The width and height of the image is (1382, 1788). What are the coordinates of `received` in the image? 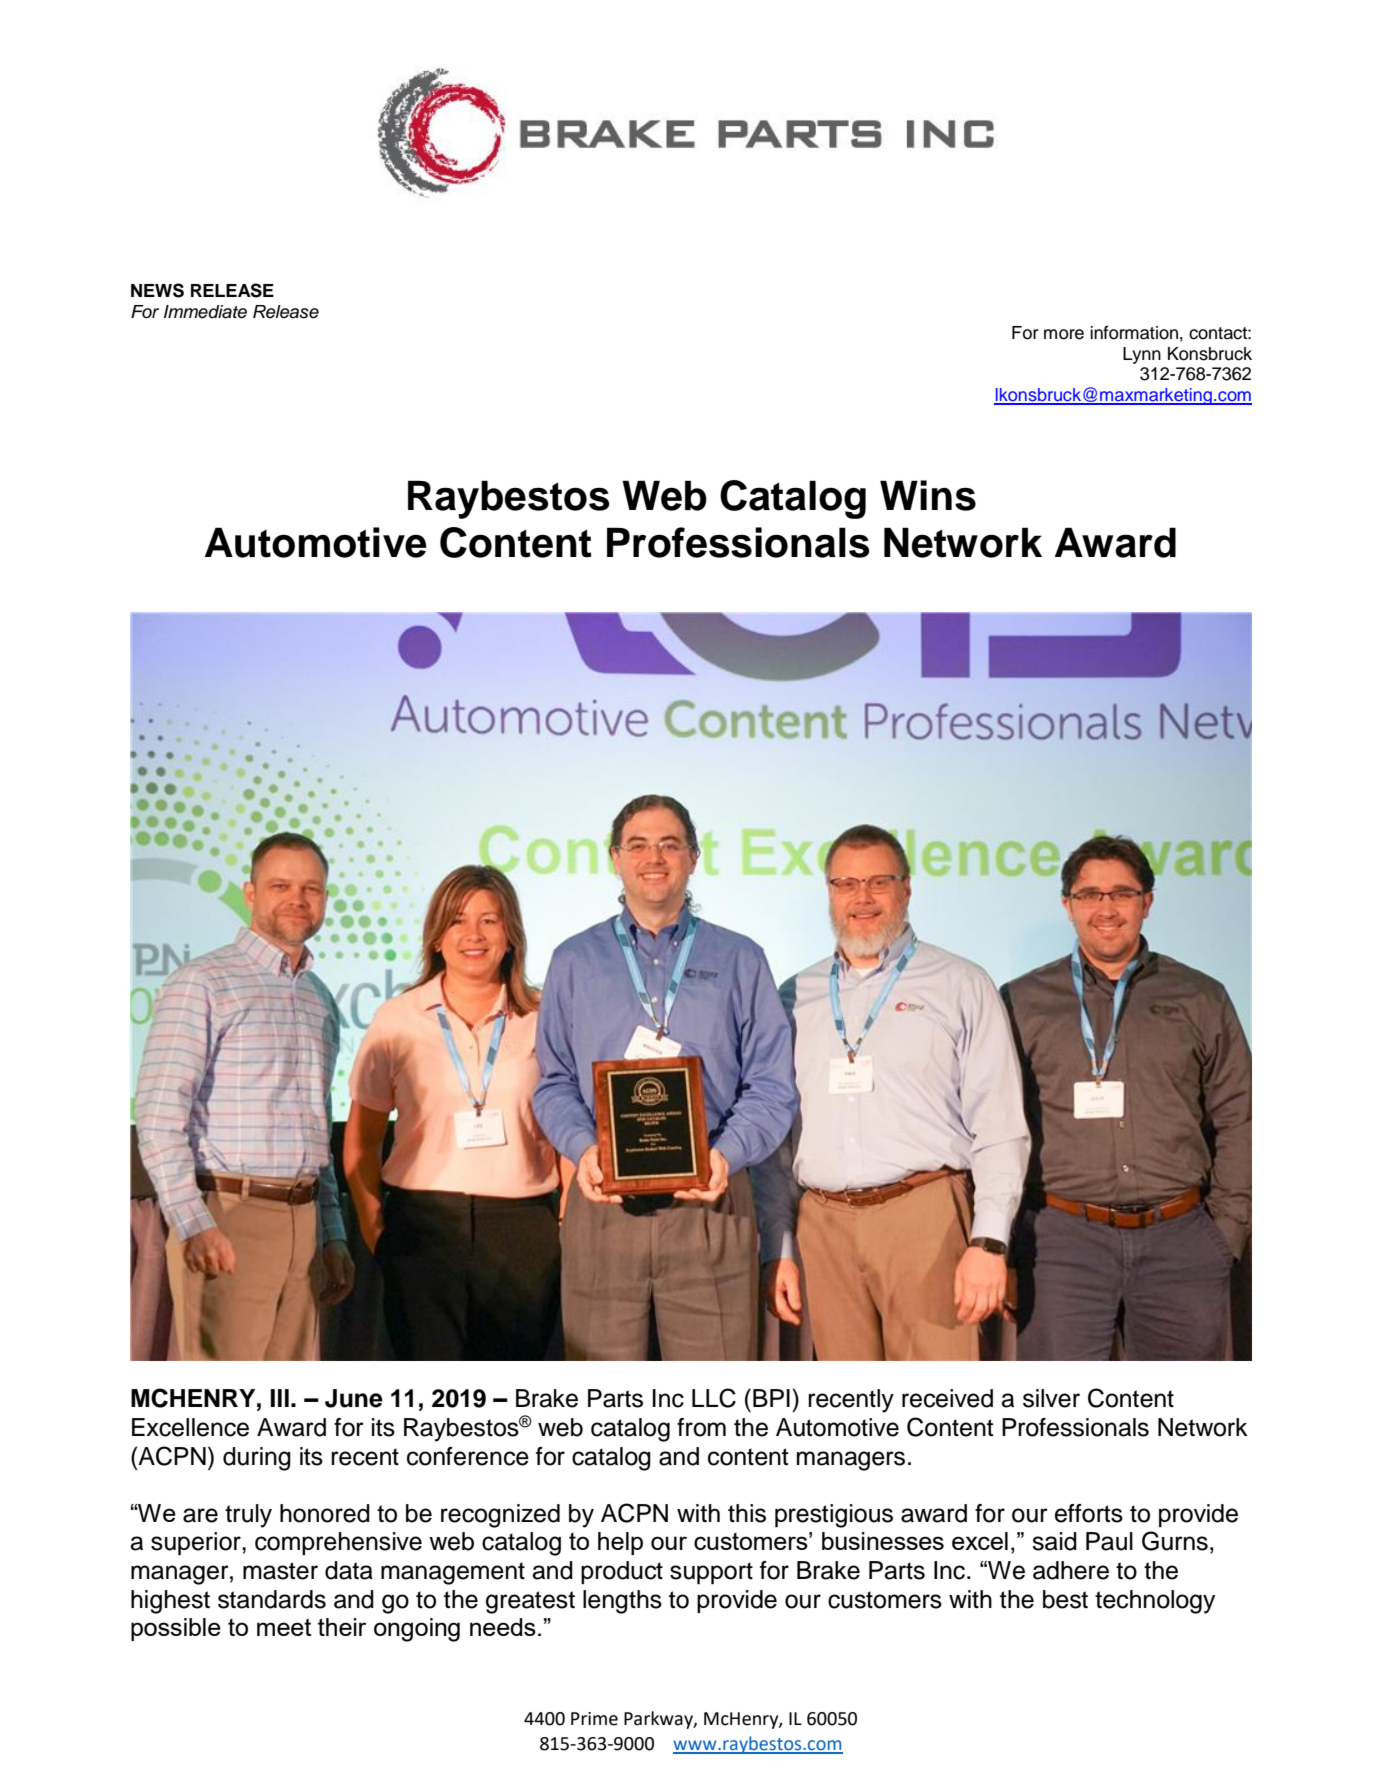 It's located at (947, 1398).
